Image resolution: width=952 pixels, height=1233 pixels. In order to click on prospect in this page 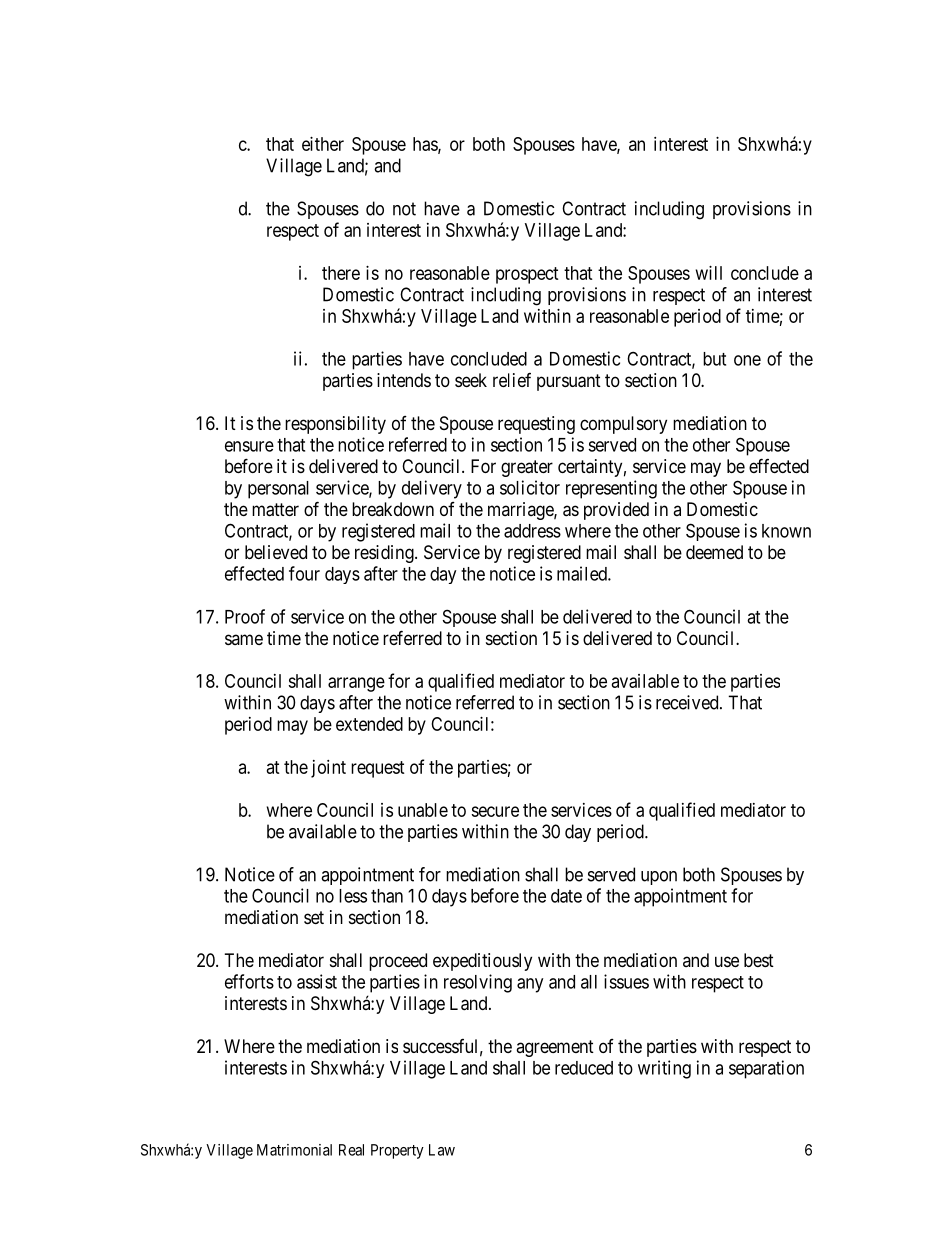, I will do `click(527, 275)`.
